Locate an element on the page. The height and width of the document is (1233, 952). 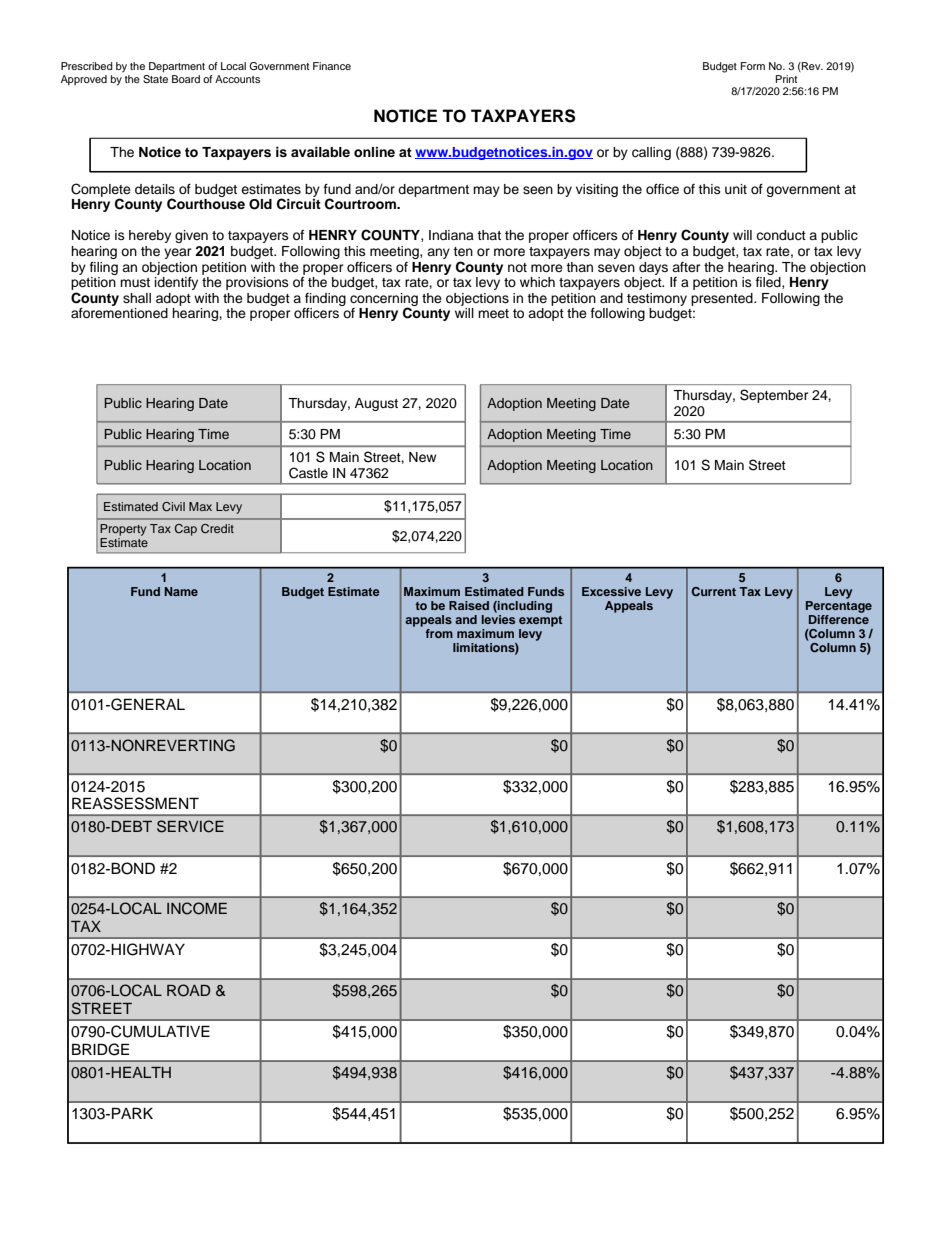
ROAD is located at coordinates (189, 990).
